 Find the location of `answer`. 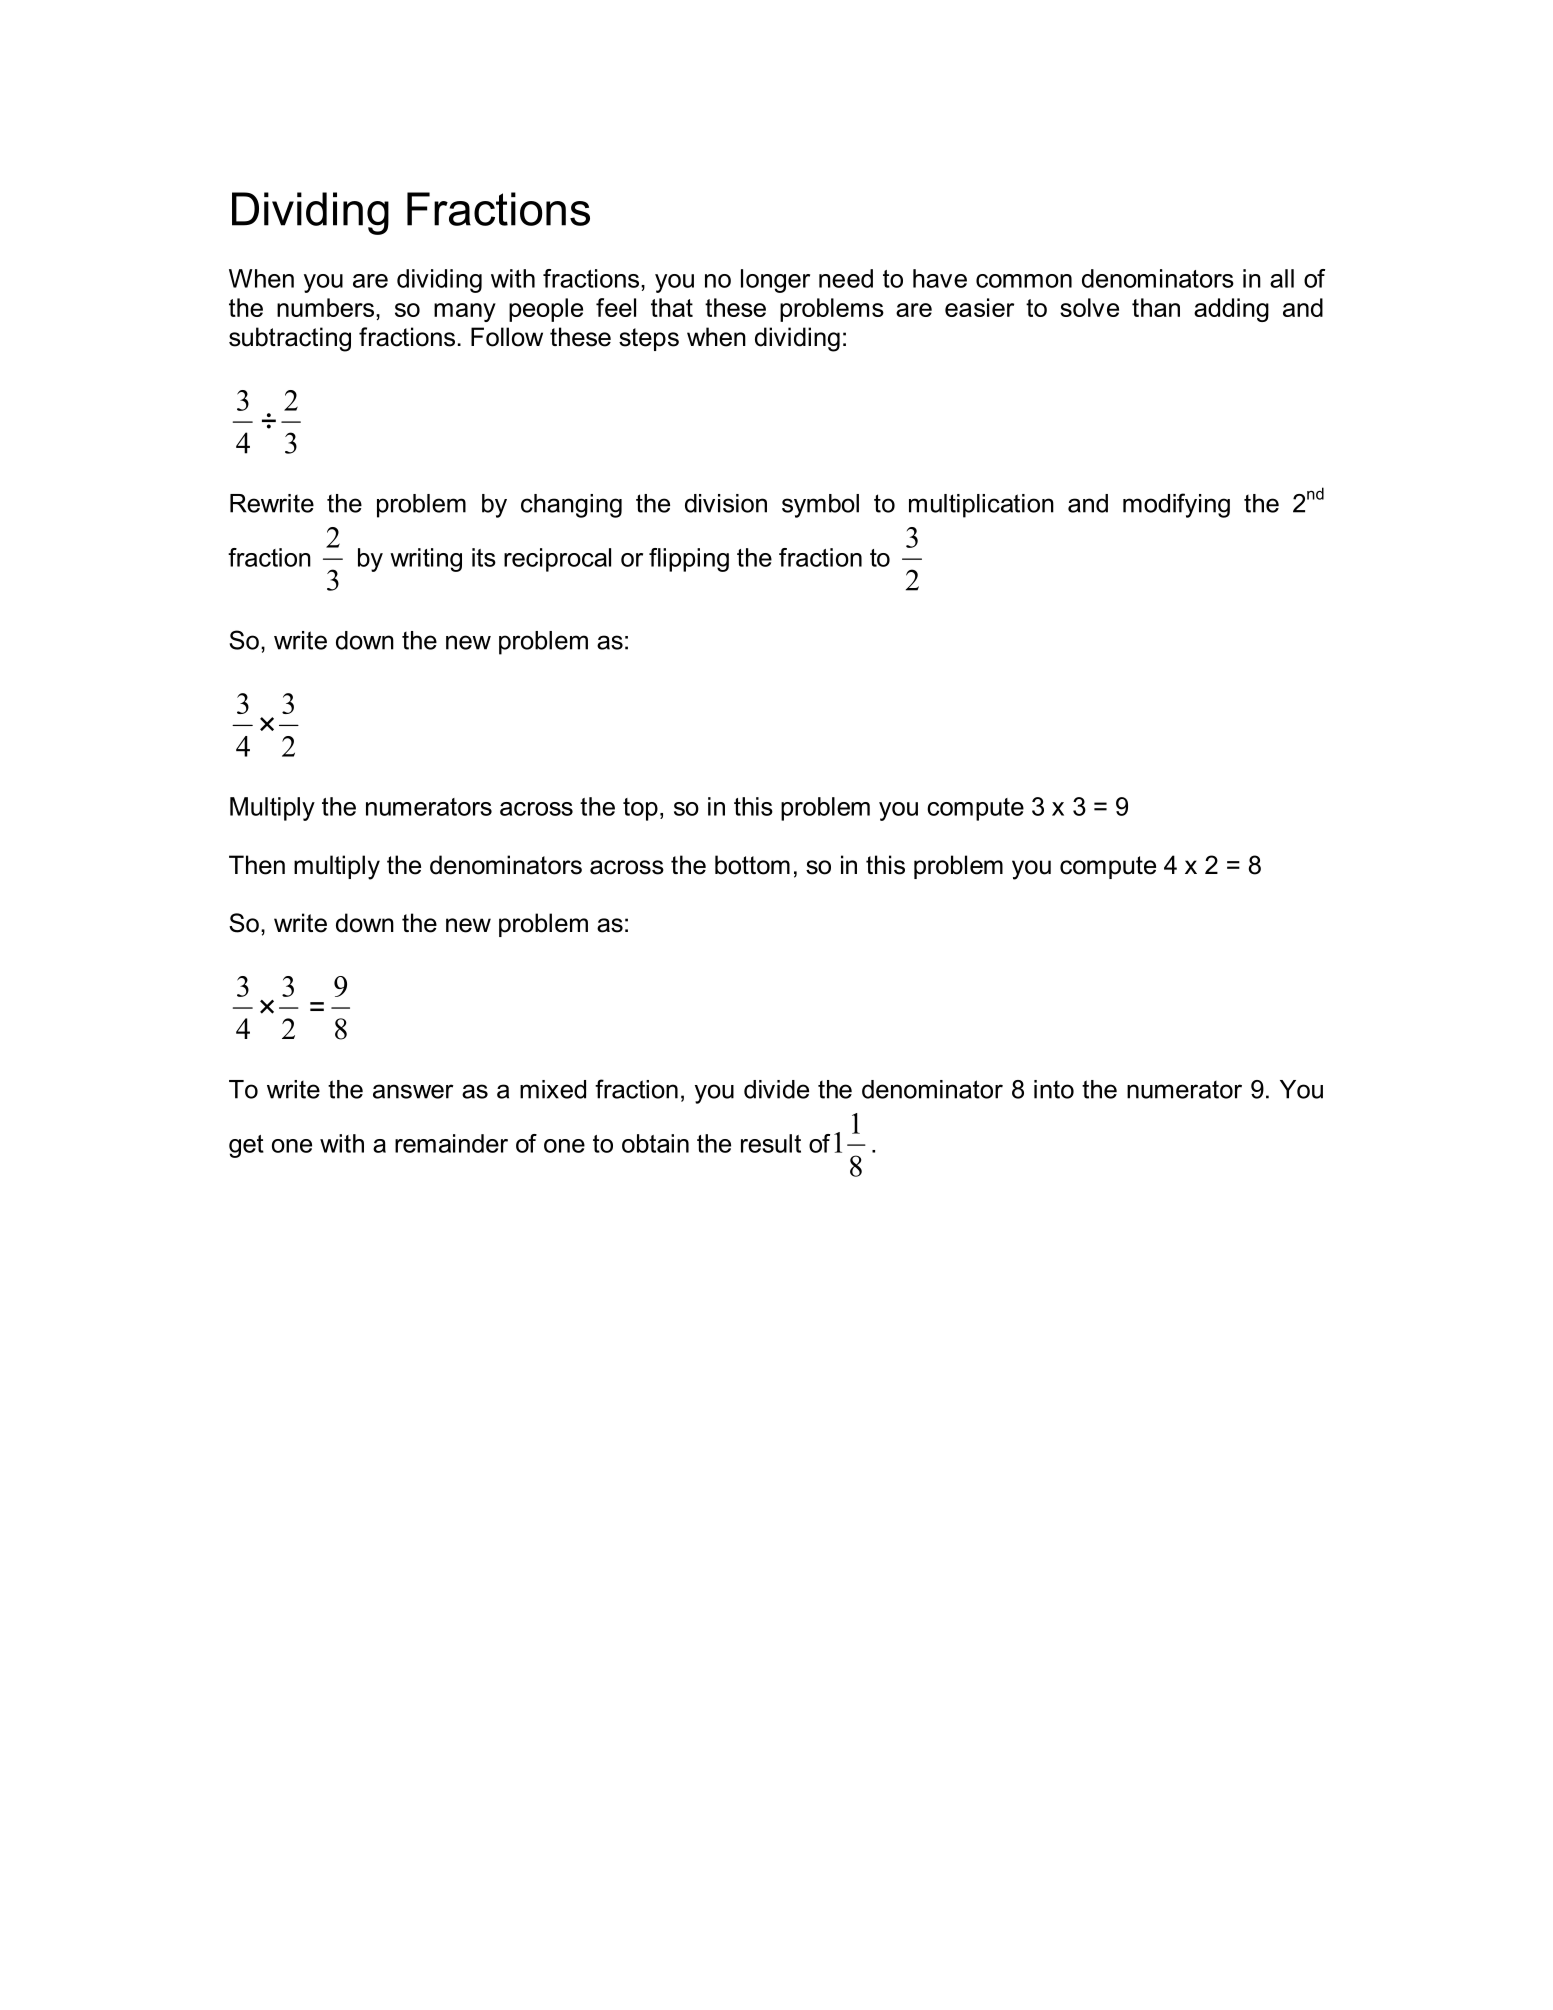

answer is located at coordinates (413, 1091).
